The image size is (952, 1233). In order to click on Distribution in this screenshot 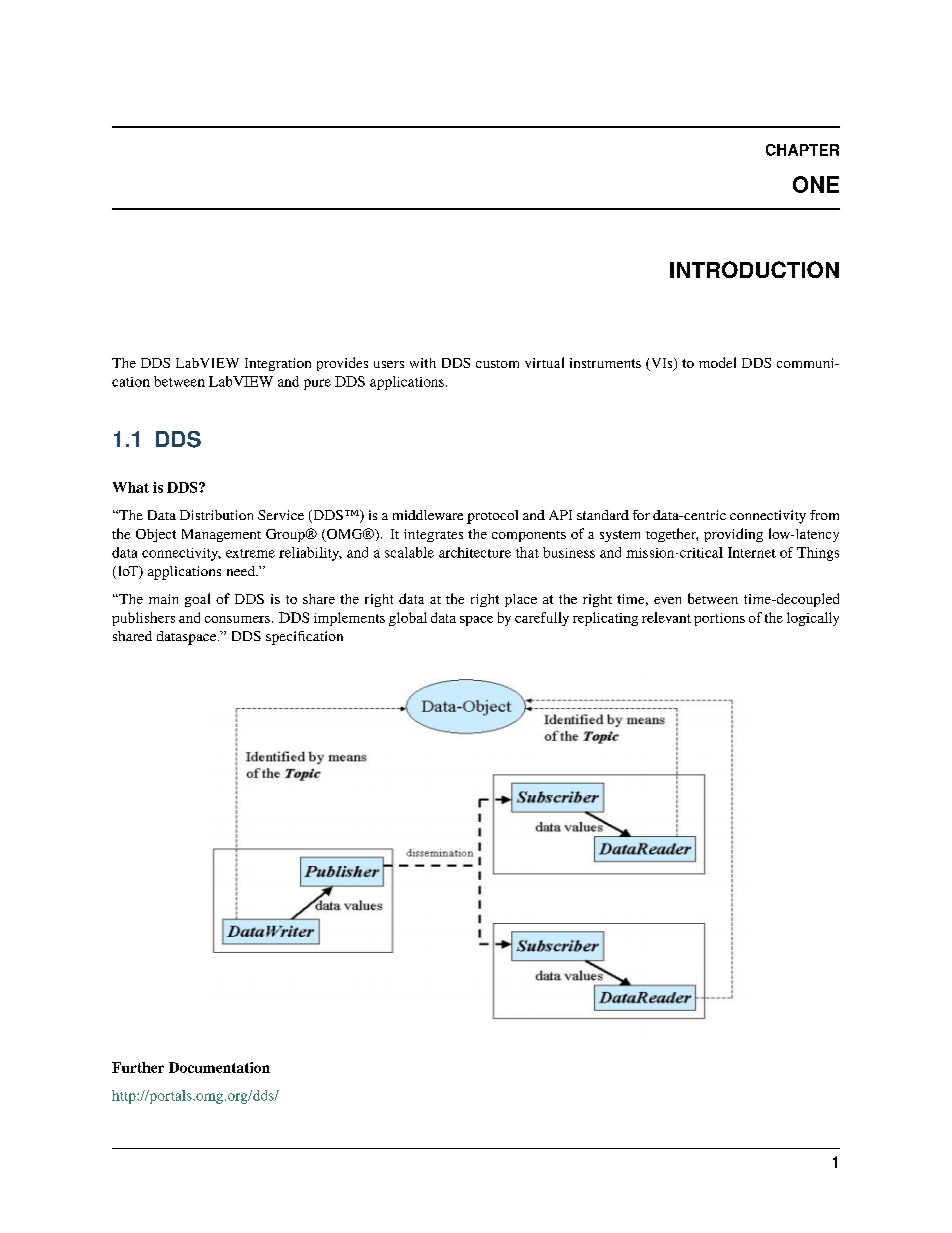, I will do `click(216, 515)`.
